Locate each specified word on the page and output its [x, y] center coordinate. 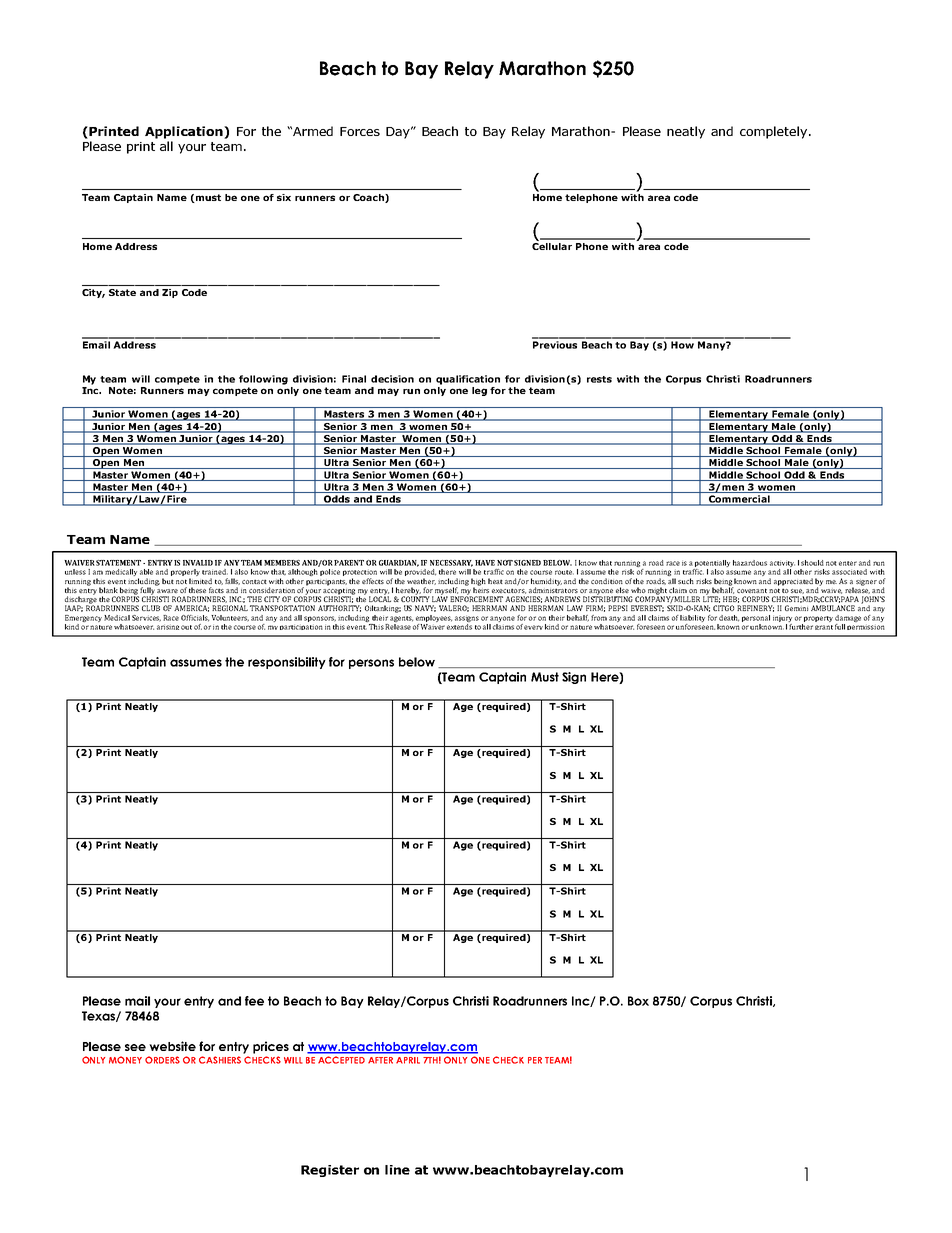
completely [775, 132]
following [263, 380]
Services [146, 618]
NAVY [425, 608]
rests [599, 379]
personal [756, 618]
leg [479, 391]
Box [638, 1001]
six [284, 197]
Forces [360, 131]
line [397, 1170]
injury [782, 618]
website [172, 1046]
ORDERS [162, 1060]
